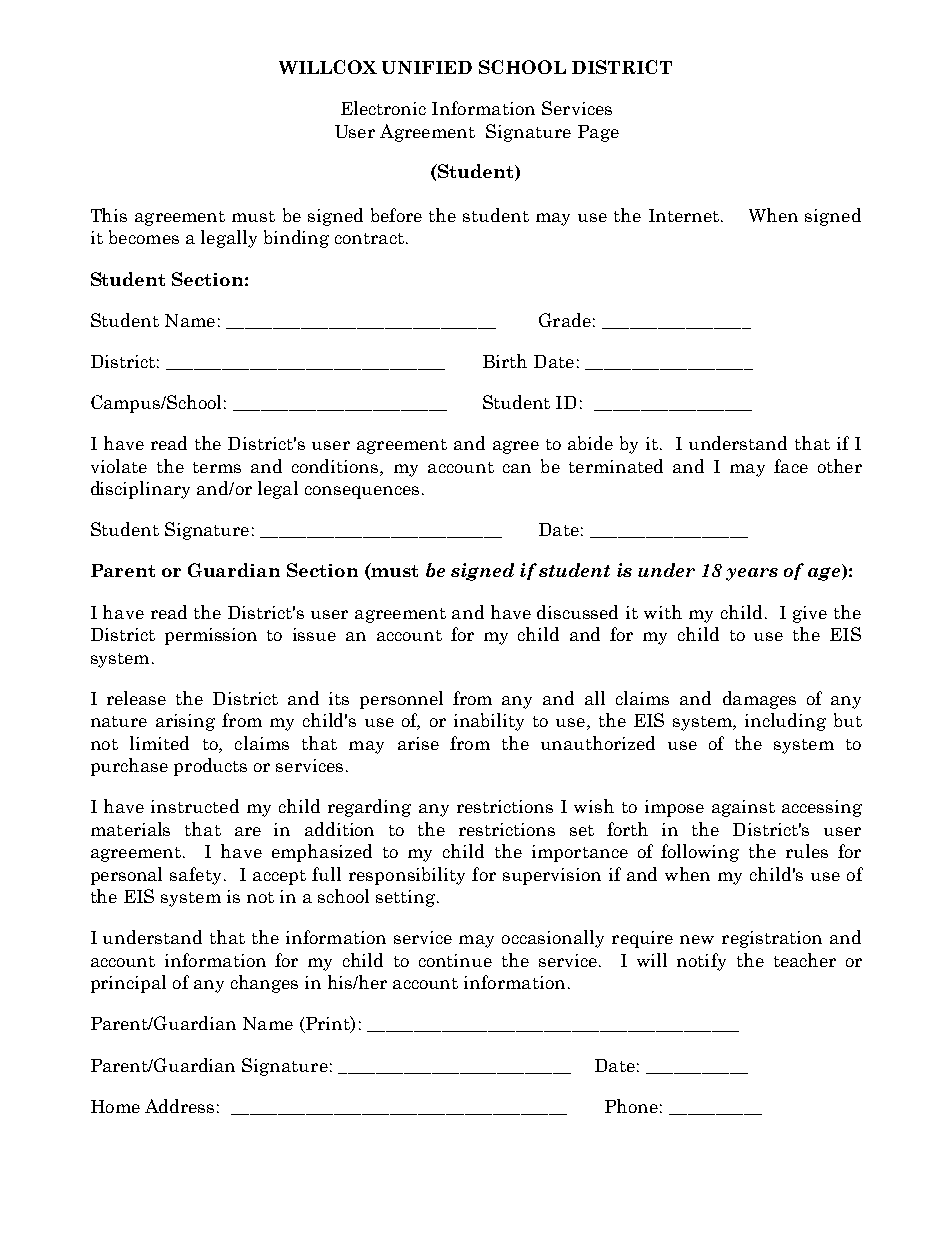  I want to click on UNIFIED, so click(427, 67).
